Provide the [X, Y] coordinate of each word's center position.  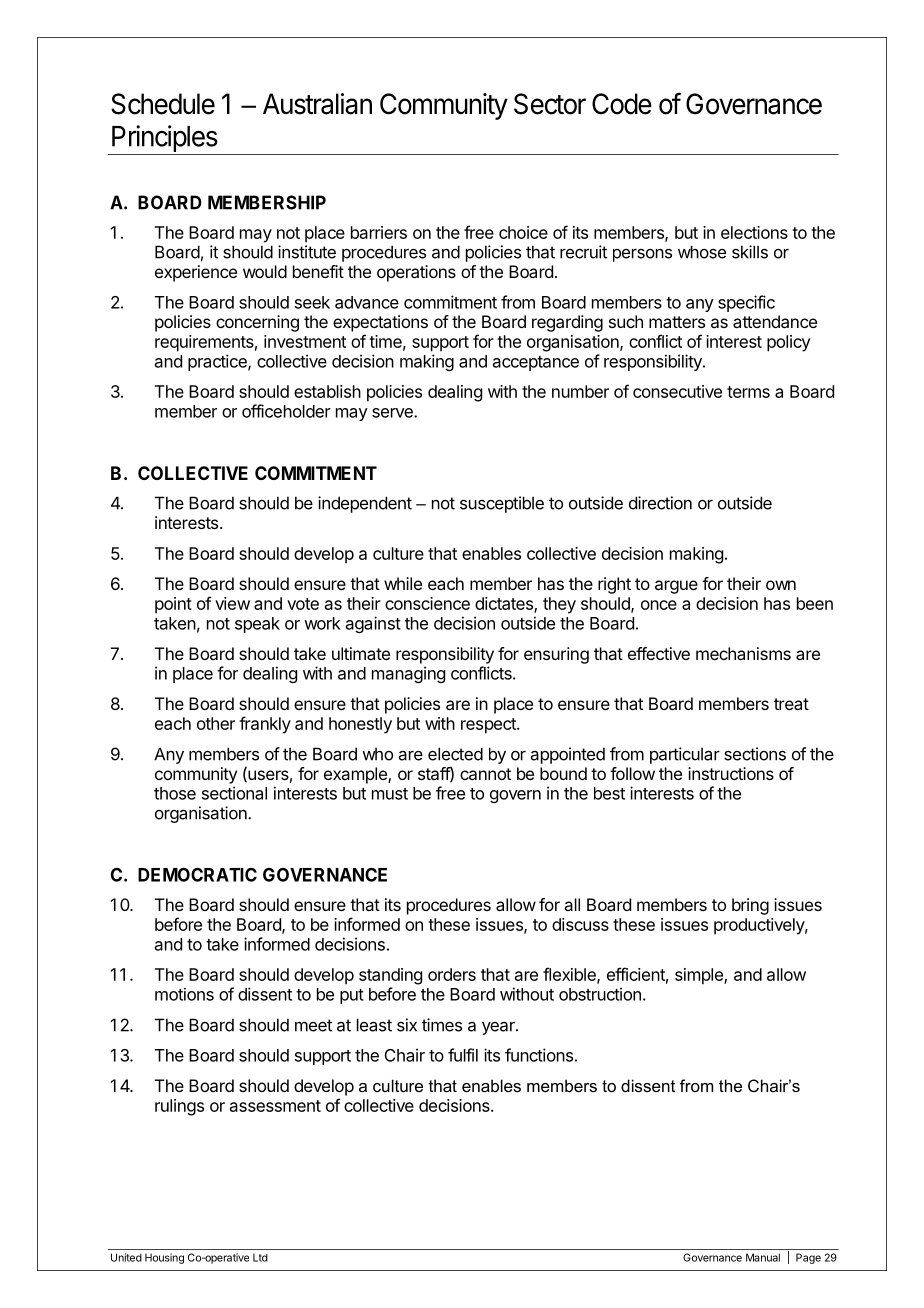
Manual [763, 1257]
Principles [165, 138]
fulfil [463, 1055]
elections [754, 232]
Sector [550, 104]
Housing [164, 1258]
